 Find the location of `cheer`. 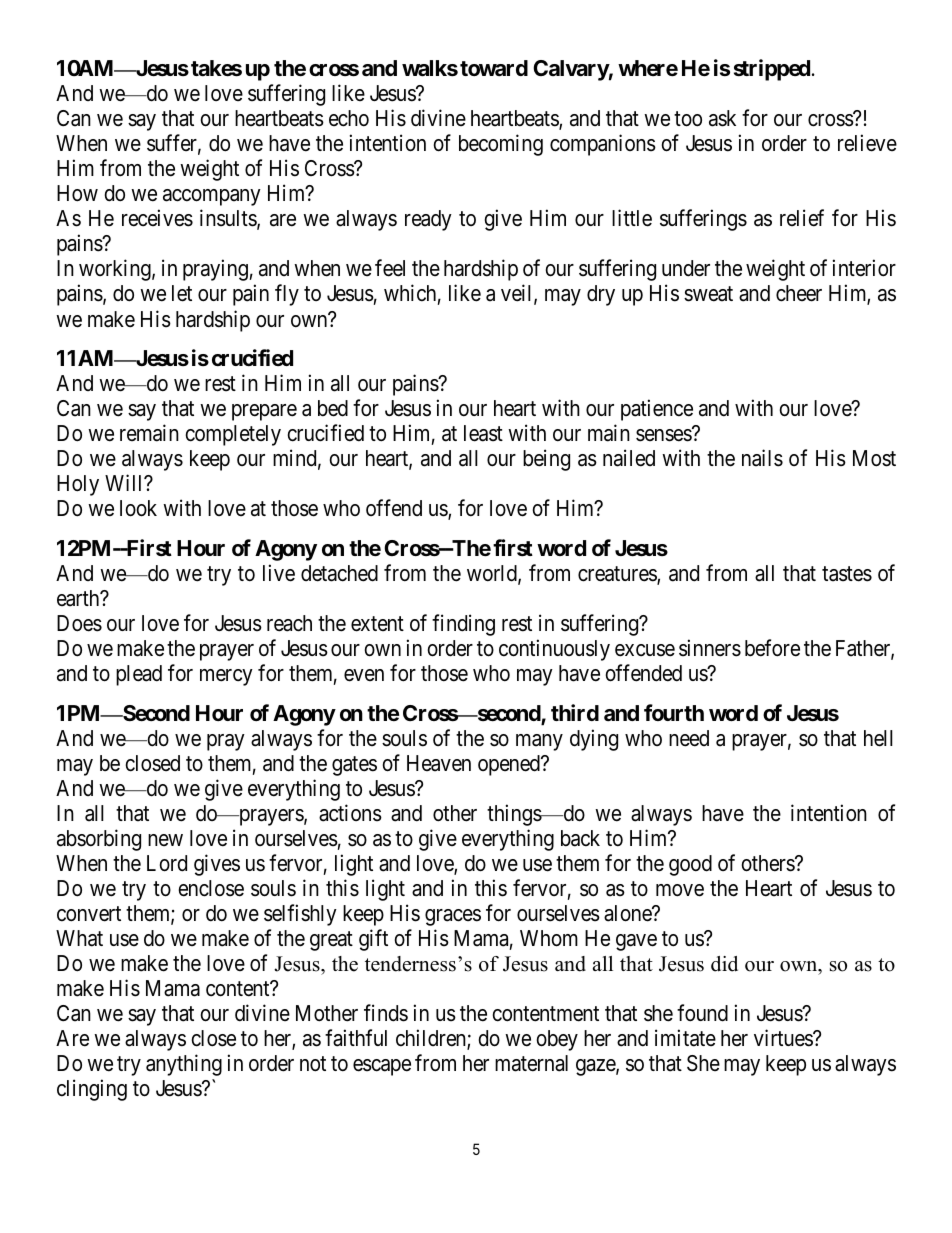

cheer is located at coordinates (799, 293).
